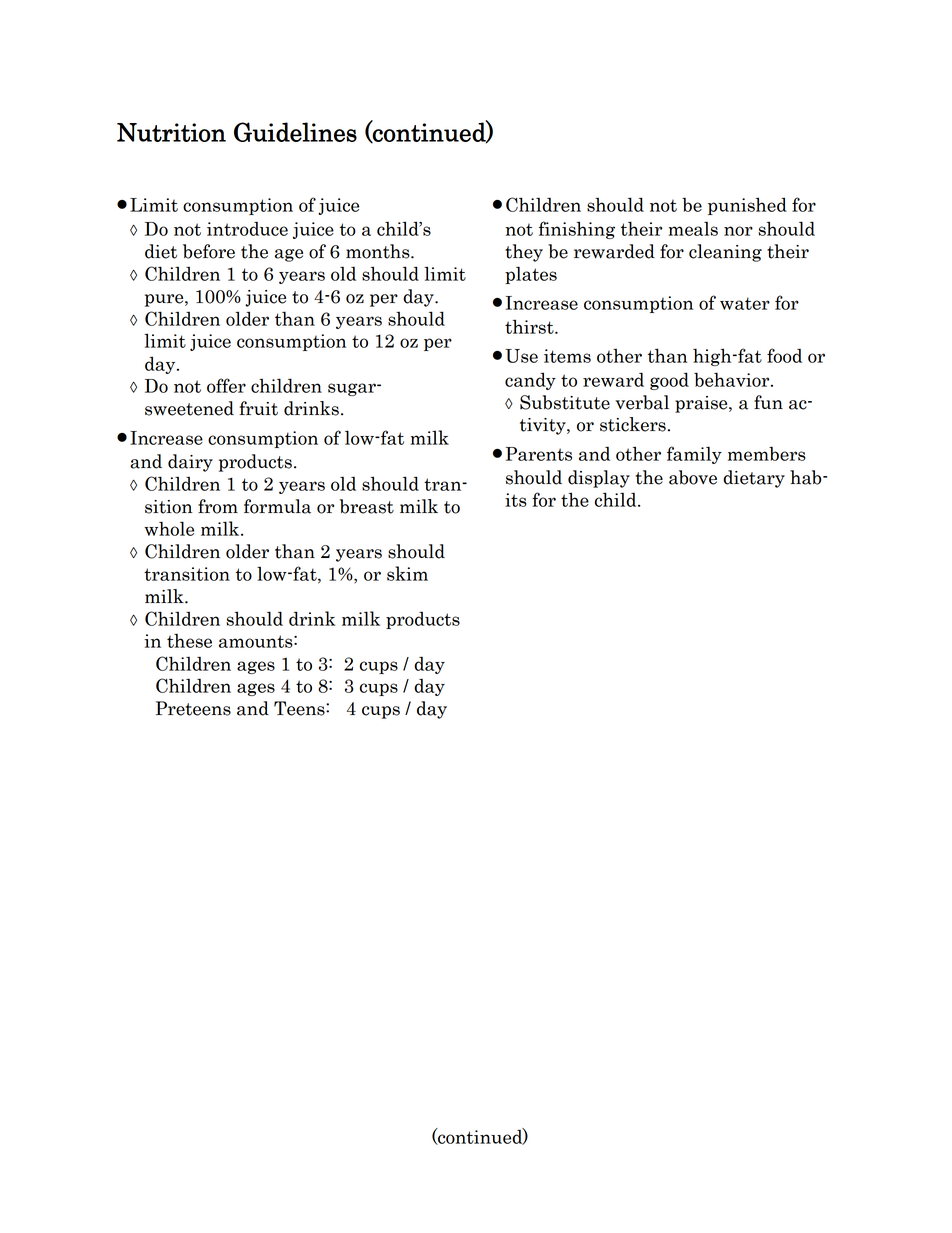  I want to click on skim, so click(407, 573).
